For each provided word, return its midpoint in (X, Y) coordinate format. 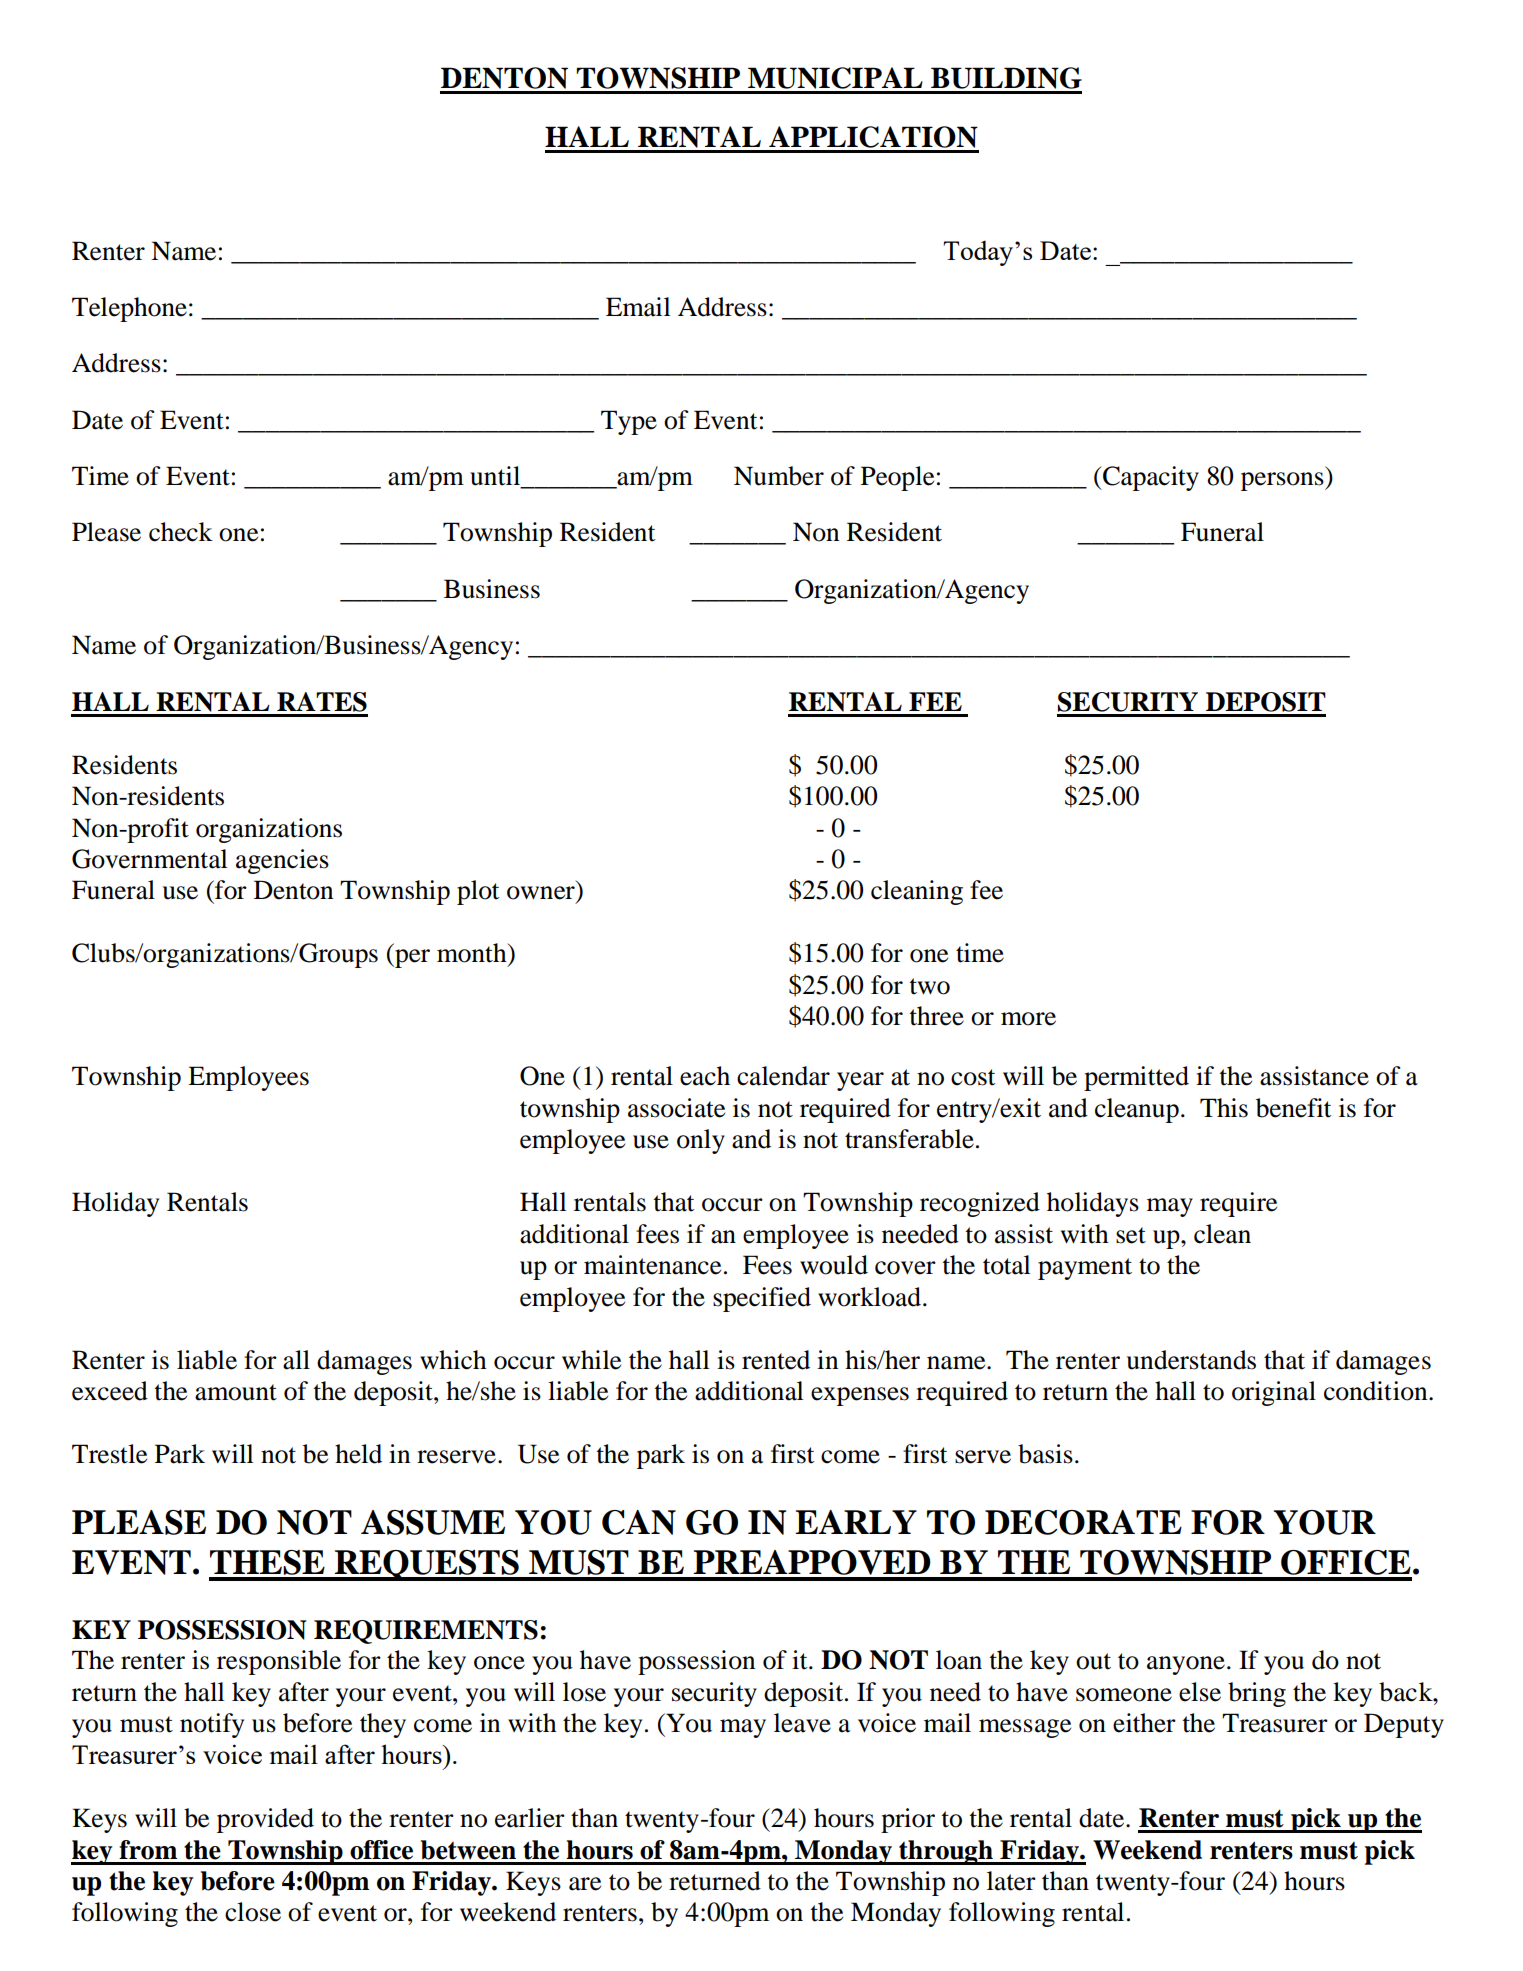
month (473, 953)
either (1144, 1723)
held (358, 1454)
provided (265, 1820)
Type (629, 422)
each (705, 1076)
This (1224, 1108)
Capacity (1150, 478)
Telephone (129, 309)
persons (1283, 481)
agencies (282, 861)
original (1274, 1393)
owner (541, 893)
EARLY (856, 1522)
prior (908, 1820)
